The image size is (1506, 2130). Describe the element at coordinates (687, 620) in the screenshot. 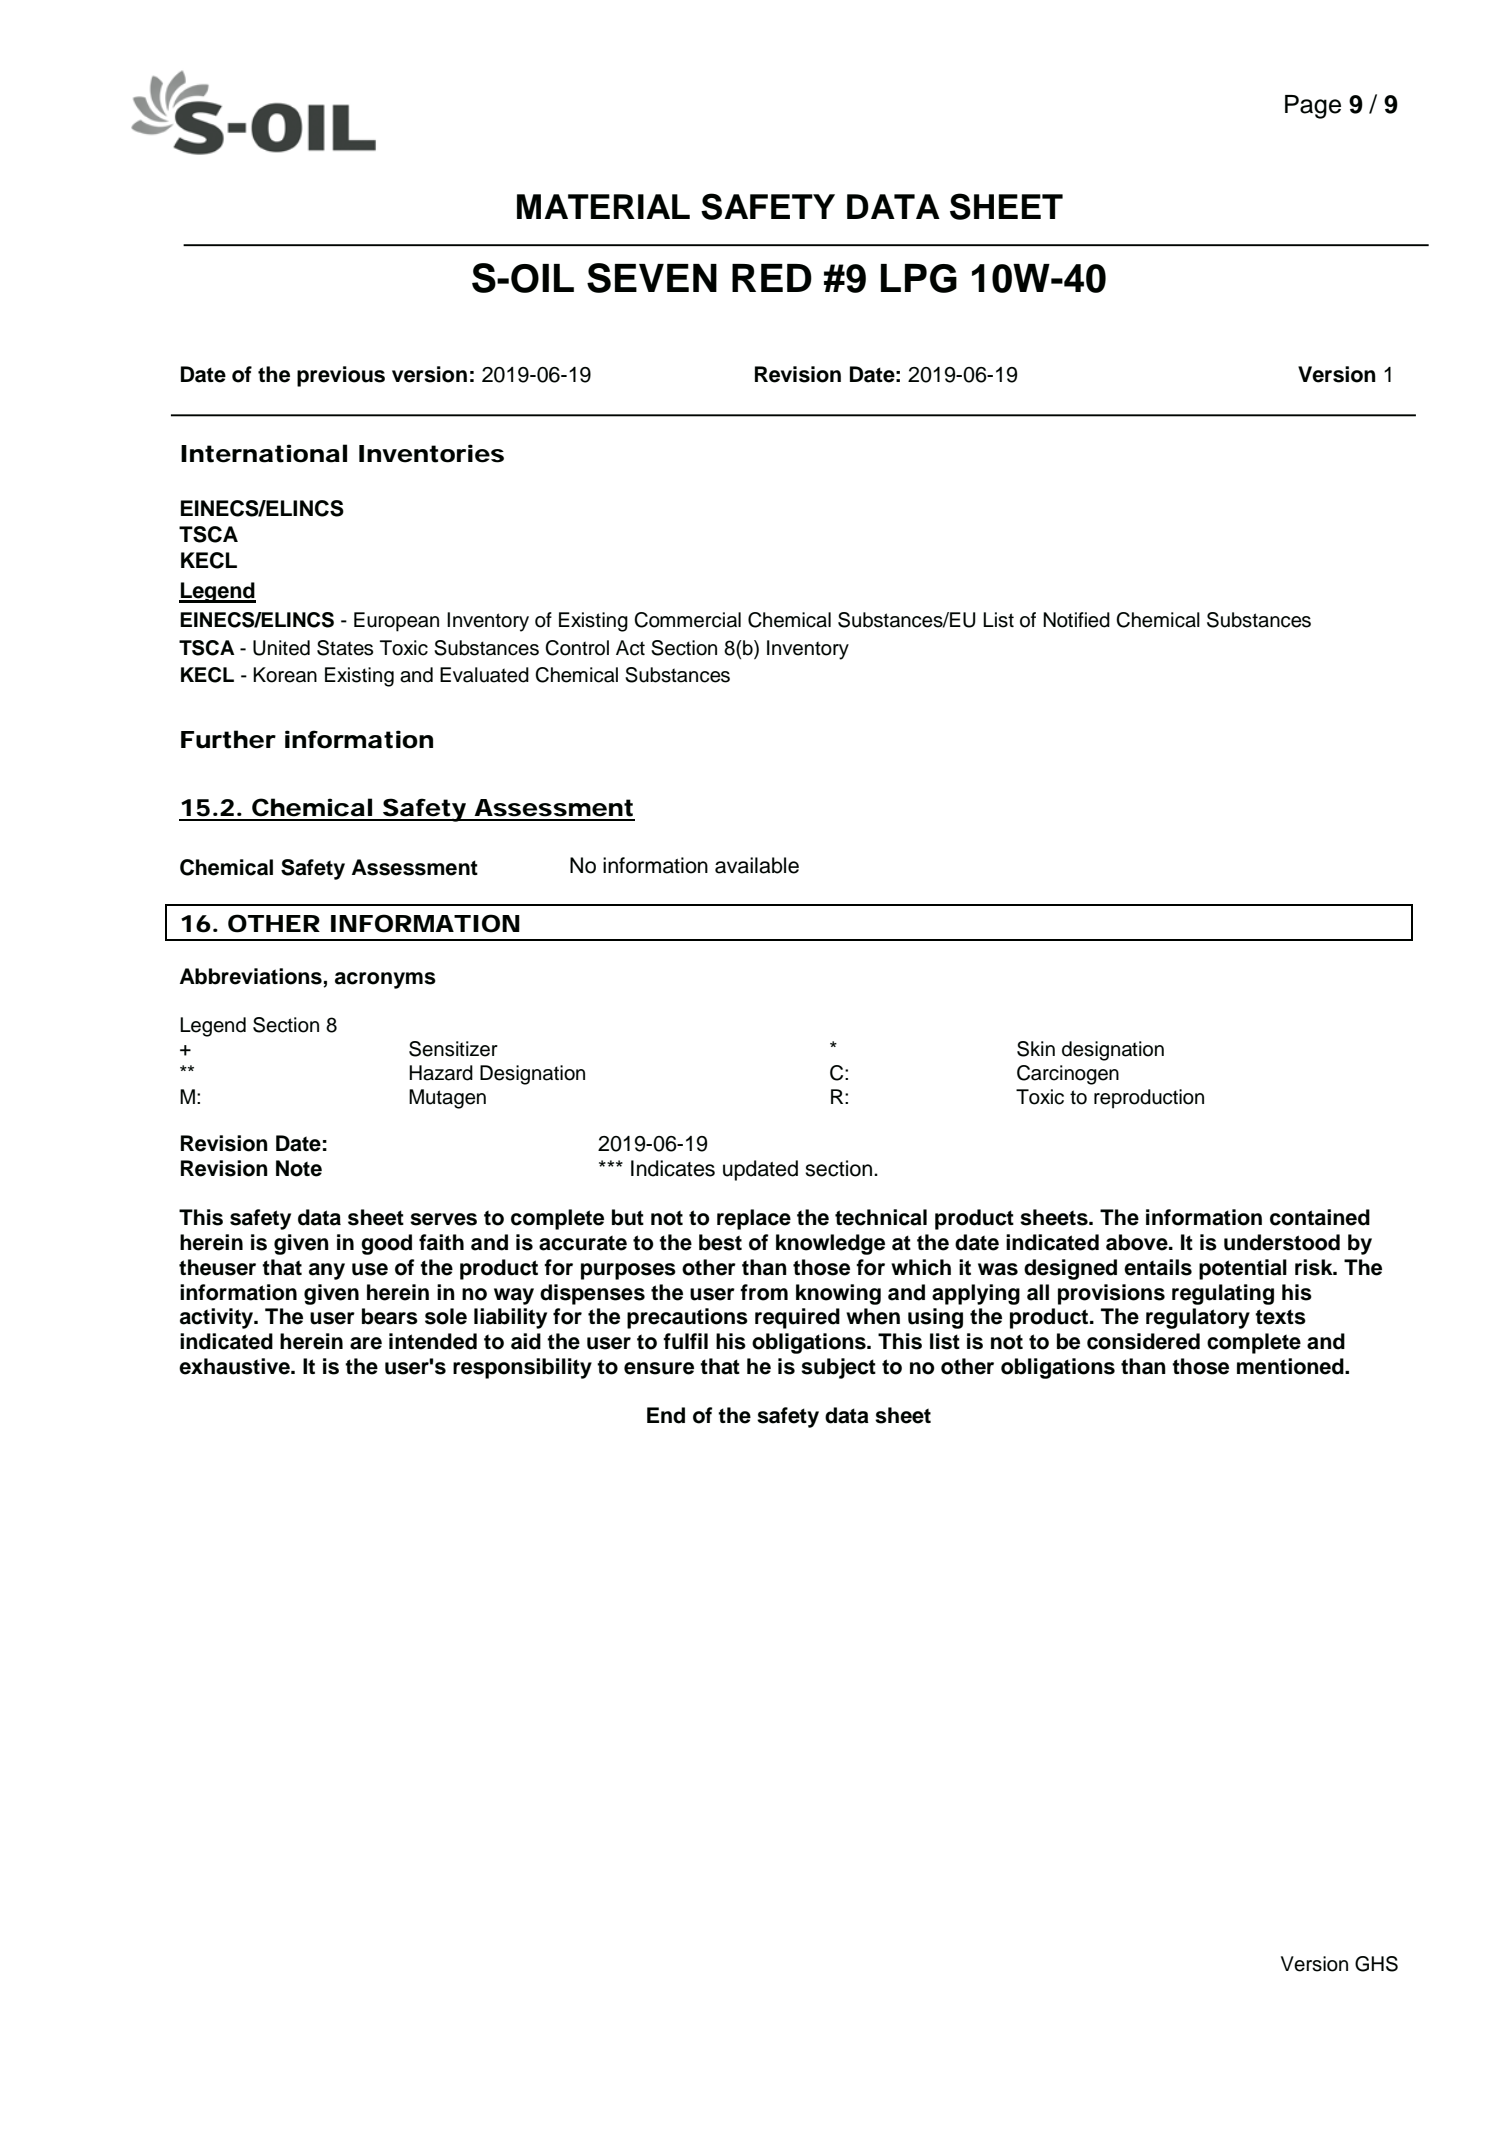

I see `Commercial` at that location.
